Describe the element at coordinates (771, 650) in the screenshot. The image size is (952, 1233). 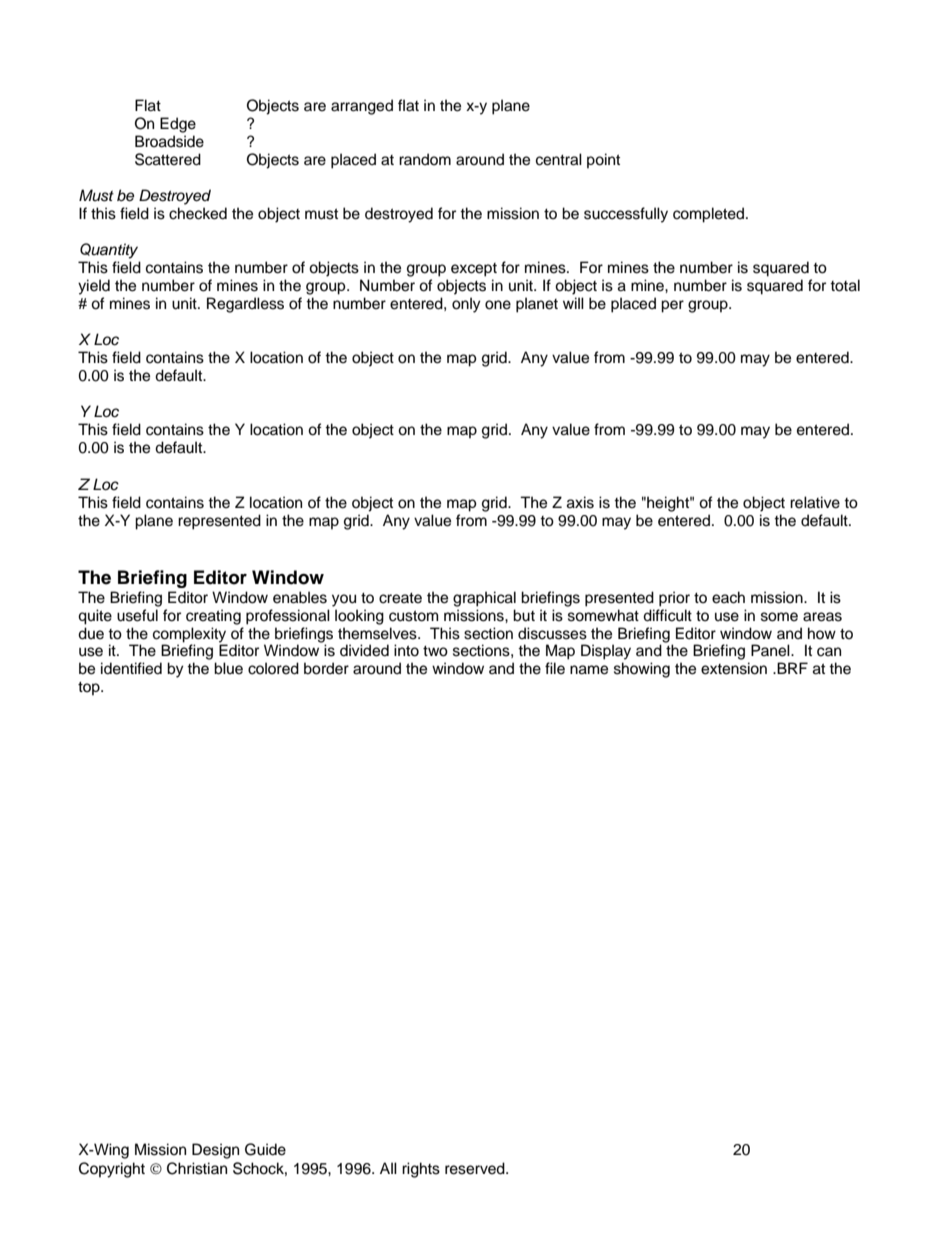
I see `Panel` at that location.
